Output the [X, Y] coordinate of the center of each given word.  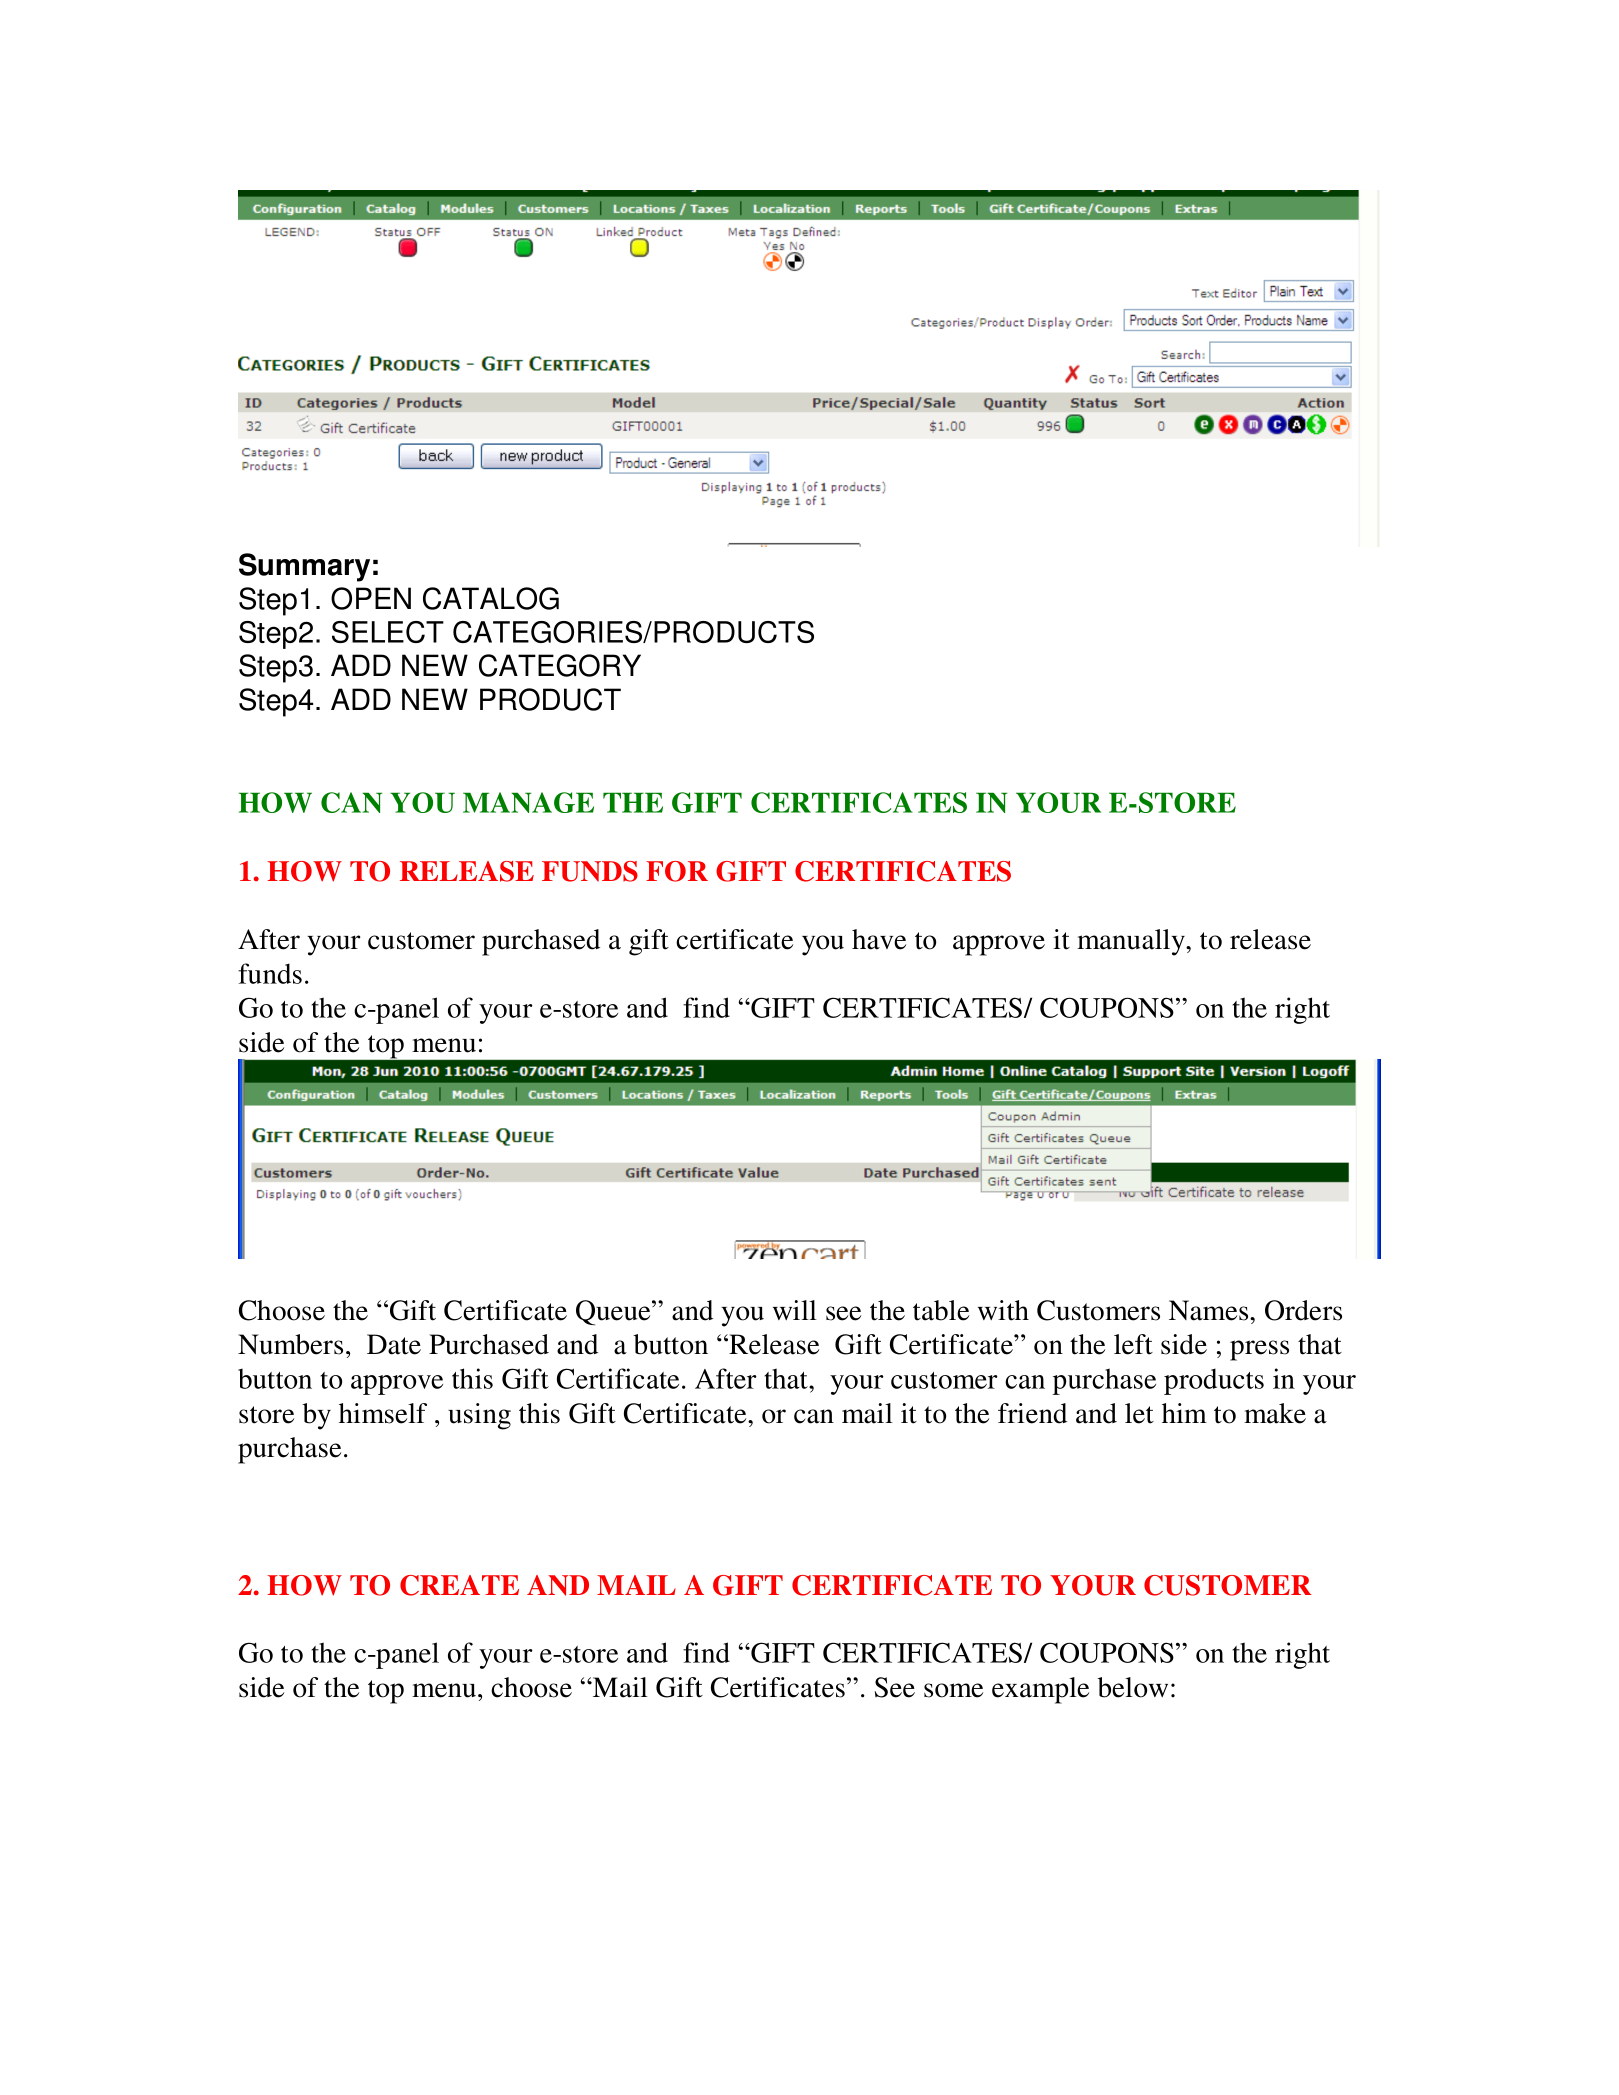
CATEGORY [560, 665]
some [953, 1690]
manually [1132, 942]
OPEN [371, 598]
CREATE [459, 1585]
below [1132, 1687]
